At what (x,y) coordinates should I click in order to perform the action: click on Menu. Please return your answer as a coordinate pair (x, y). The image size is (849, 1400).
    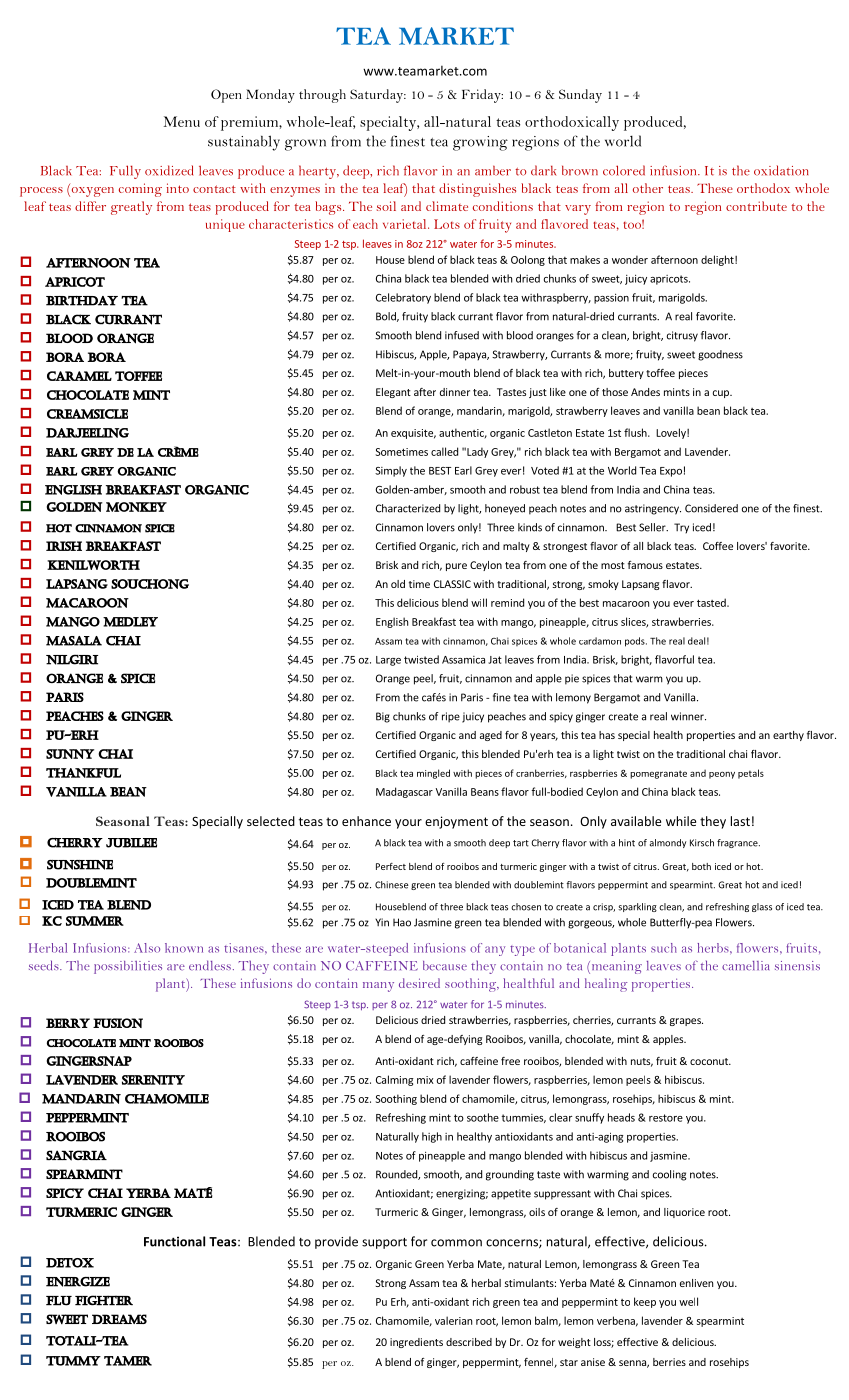
    Looking at the image, I should click on (182, 121).
